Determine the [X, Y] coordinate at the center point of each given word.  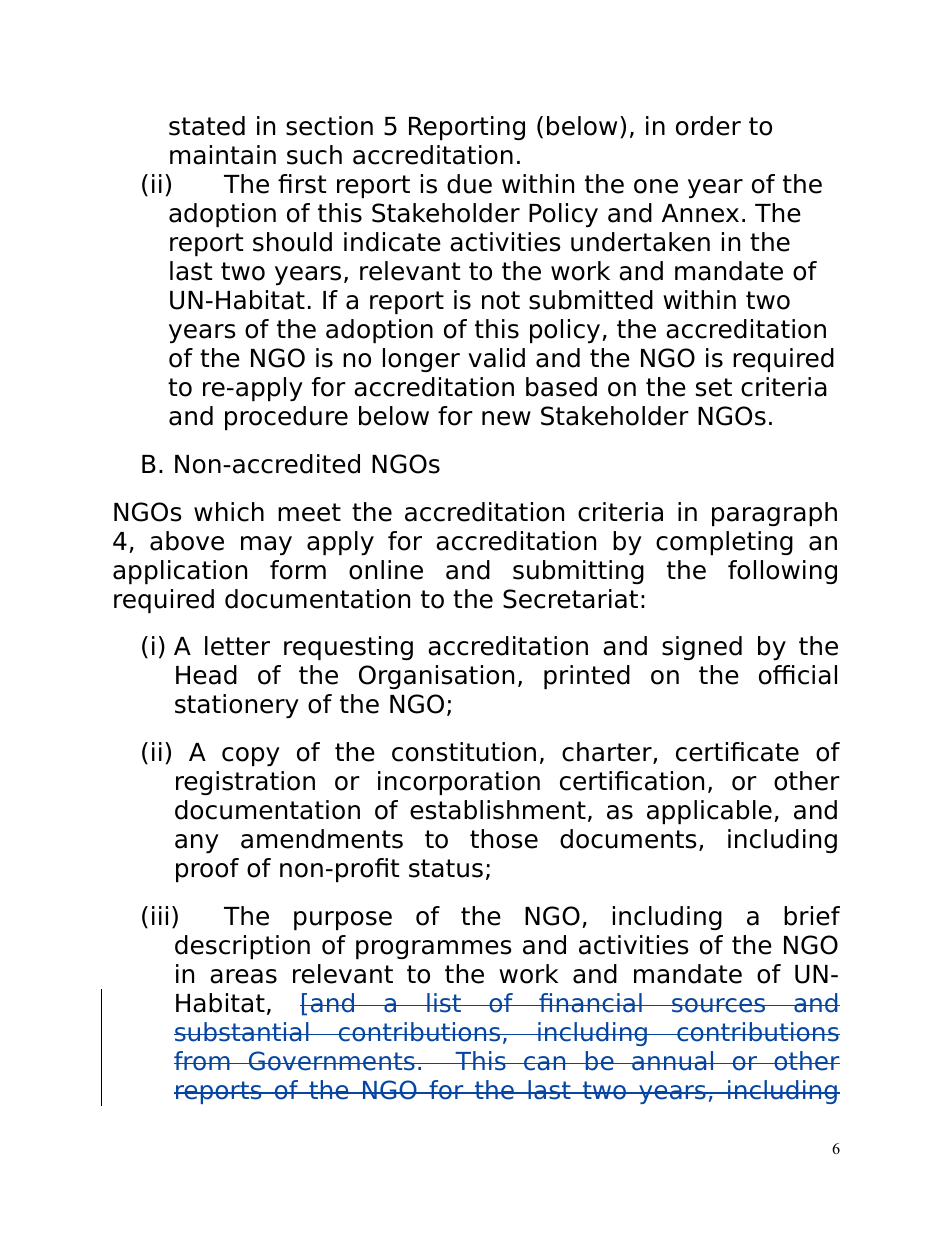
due [469, 184]
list [444, 1003]
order [708, 126]
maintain [223, 155]
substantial [242, 1032]
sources [719, 1005]
